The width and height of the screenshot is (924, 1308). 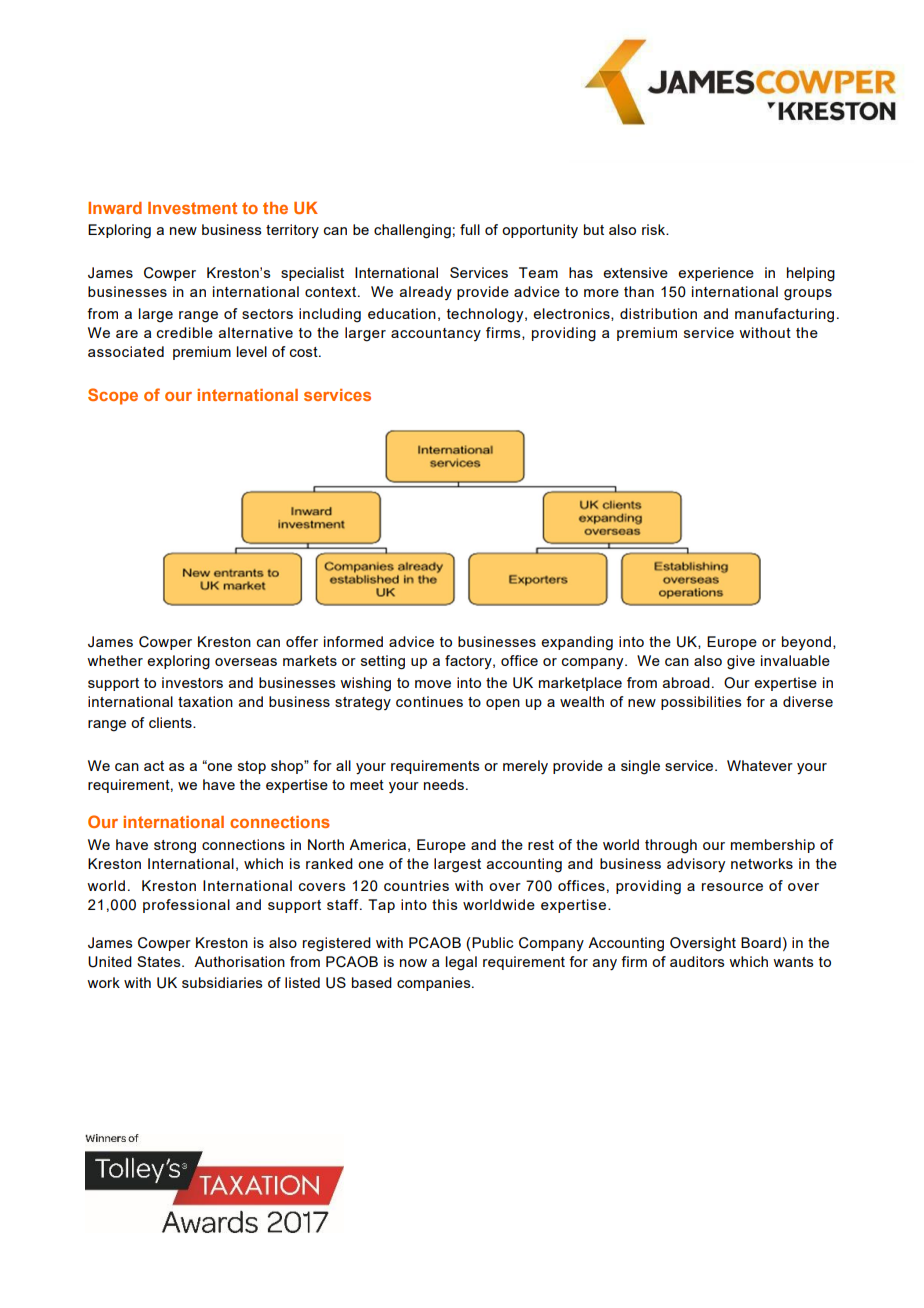 What do you see at coordinates (160, 961) in the screenshot?
I see `States` at bounding box center [160, 961].
